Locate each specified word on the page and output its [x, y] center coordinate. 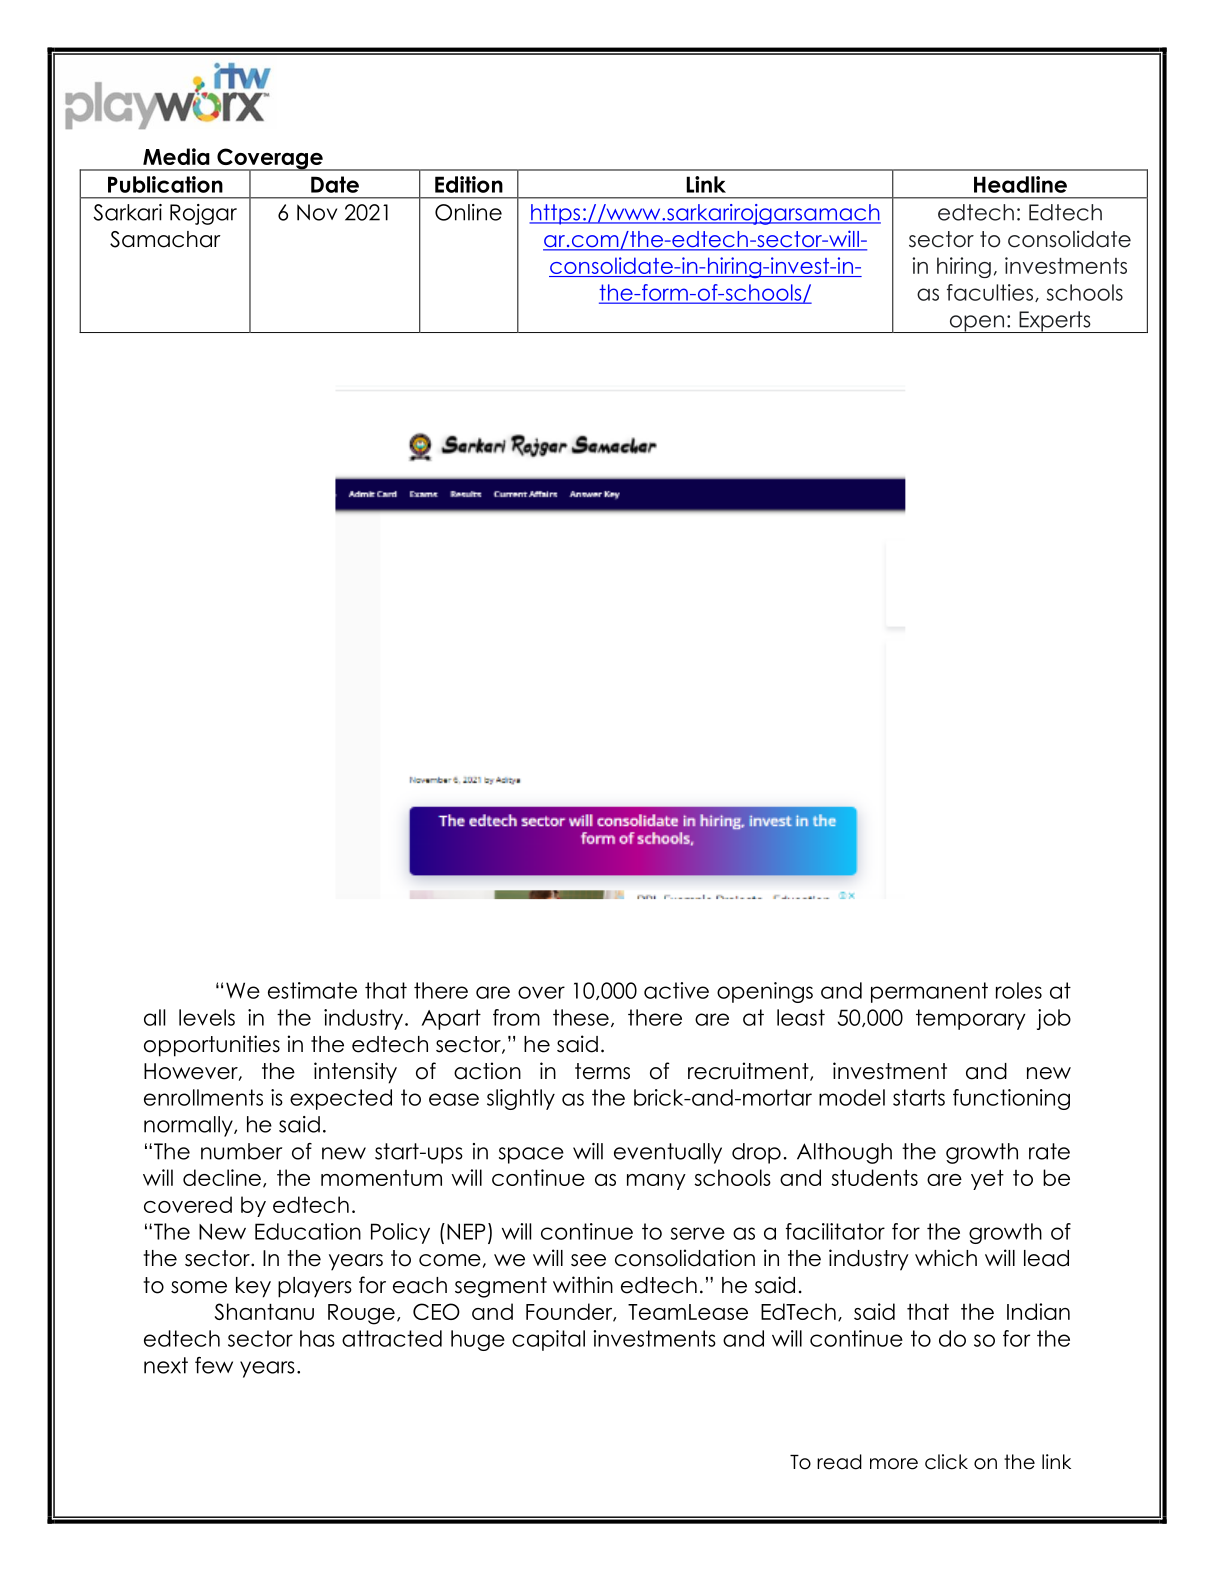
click [946, 1462]
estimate [312, 990]
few [214, 1365]
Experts [1055, 322]
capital [548, 1340]
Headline [1020, 184]
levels [207, 1017]
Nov [317, 212]
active [676, 990]
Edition [469, 184]
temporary [971, 1019]
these [581, 1017]
